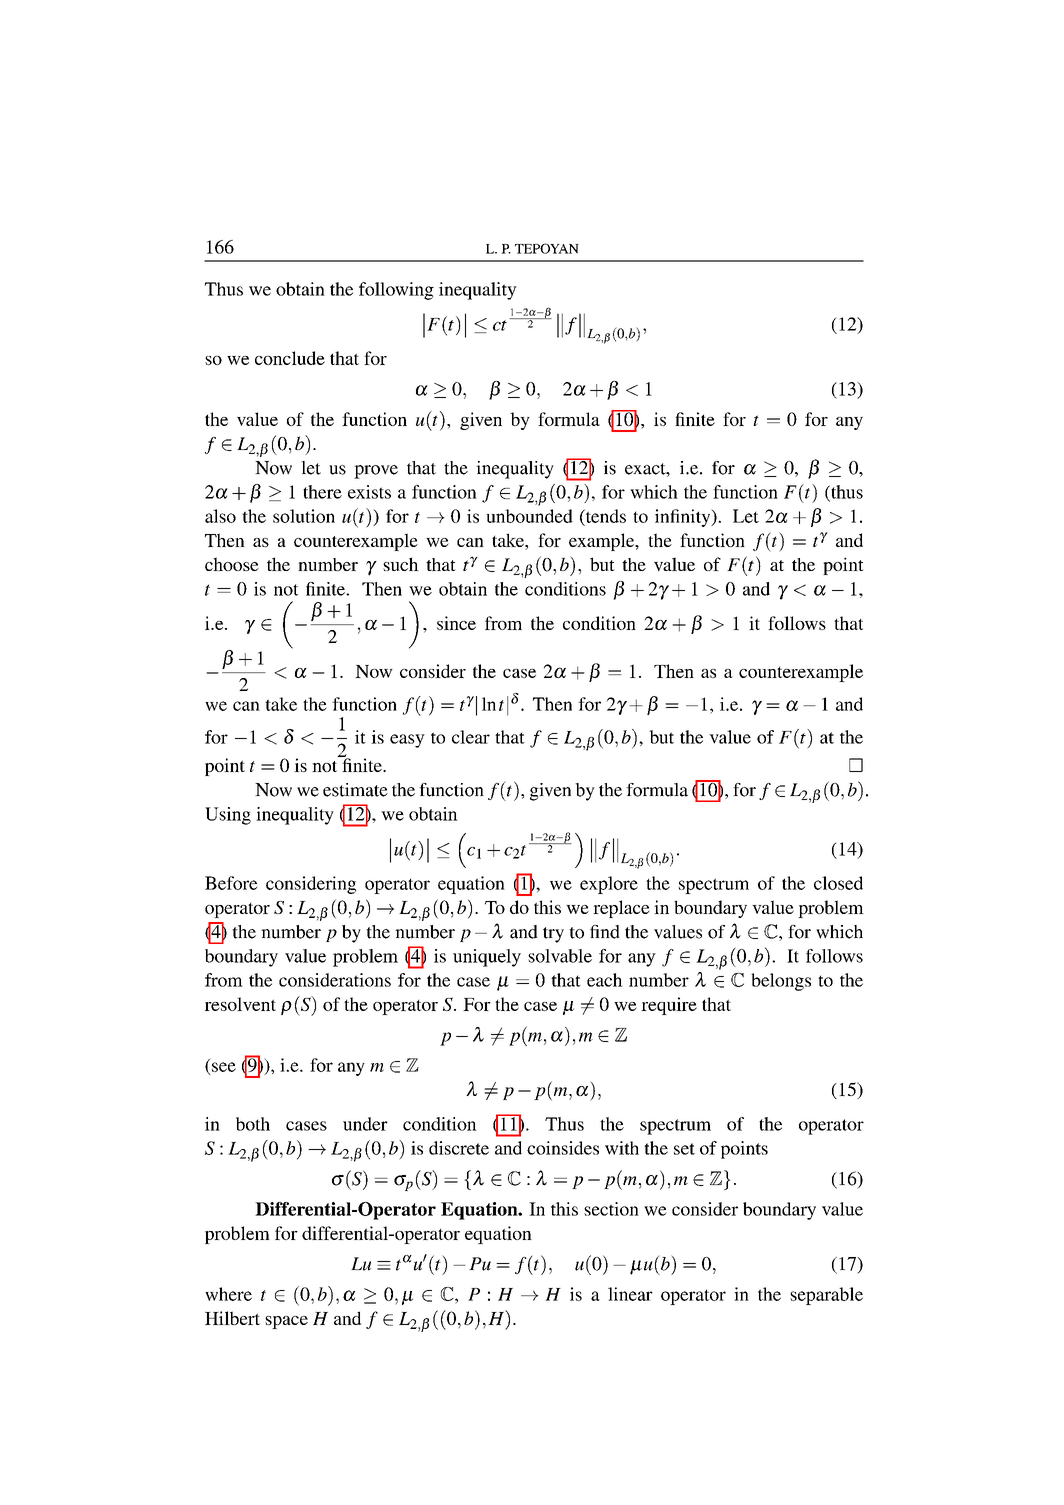  Describe the element at coordinates (396, 291) in the document. I see `following` at that location.
